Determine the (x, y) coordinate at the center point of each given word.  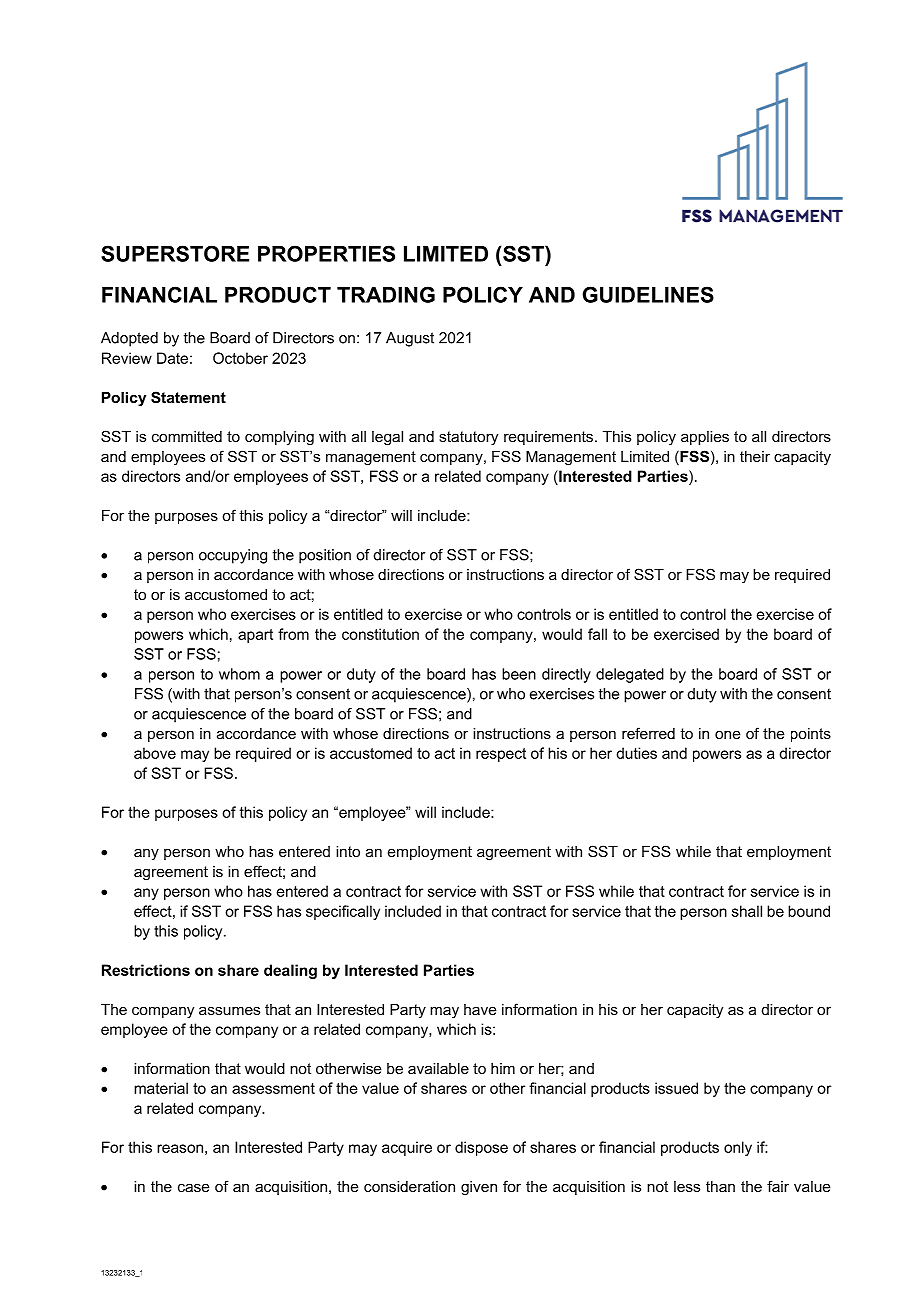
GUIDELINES (648, 294)
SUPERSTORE (175, 253)
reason (180, 1148)
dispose (481, 1148)
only (738, 1148)
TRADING (386, 294)
